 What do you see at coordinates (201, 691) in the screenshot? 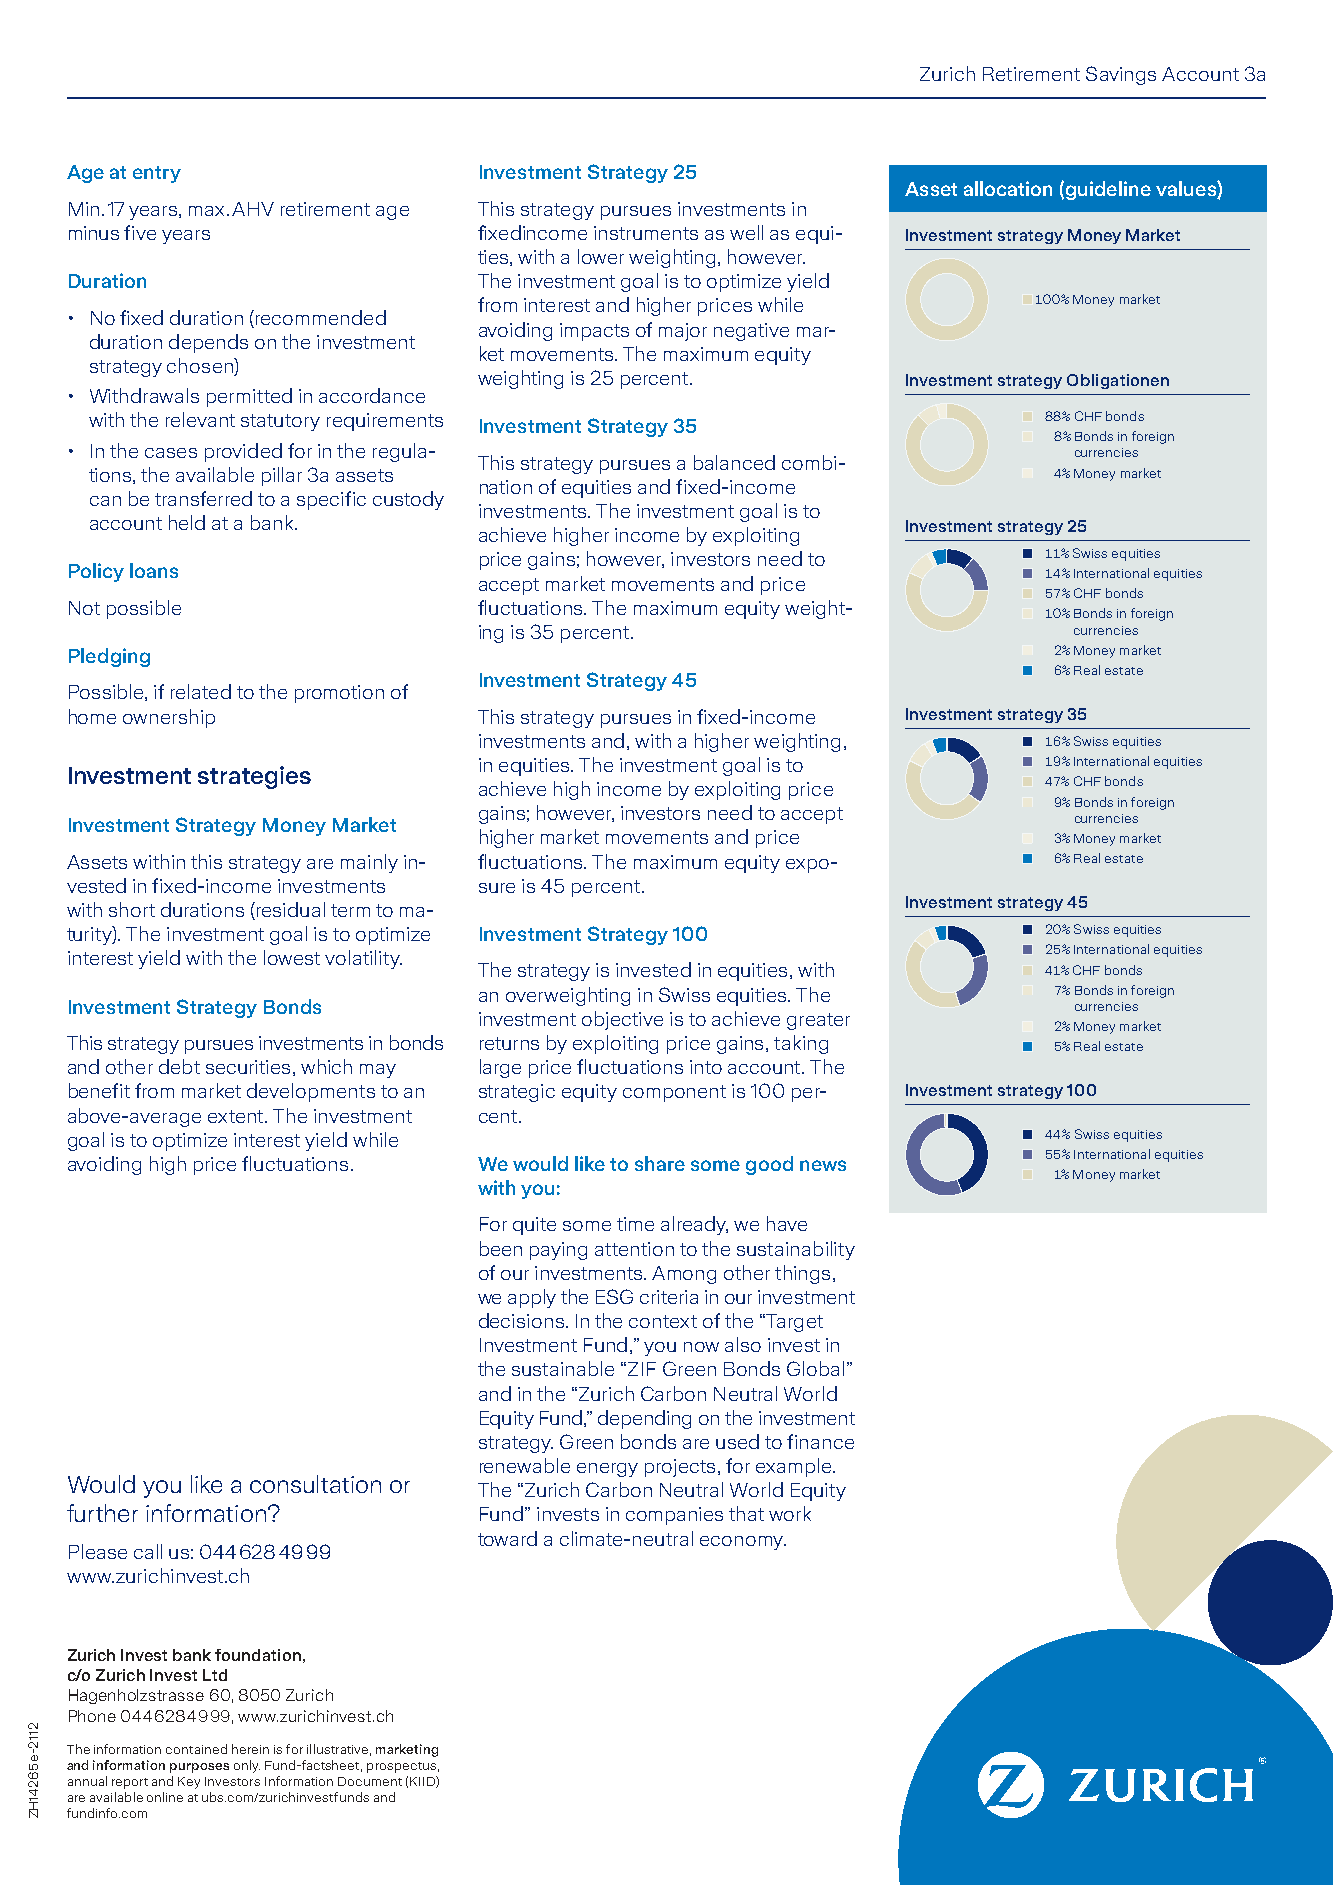
I see `related` at bounding box center [201, 691].
